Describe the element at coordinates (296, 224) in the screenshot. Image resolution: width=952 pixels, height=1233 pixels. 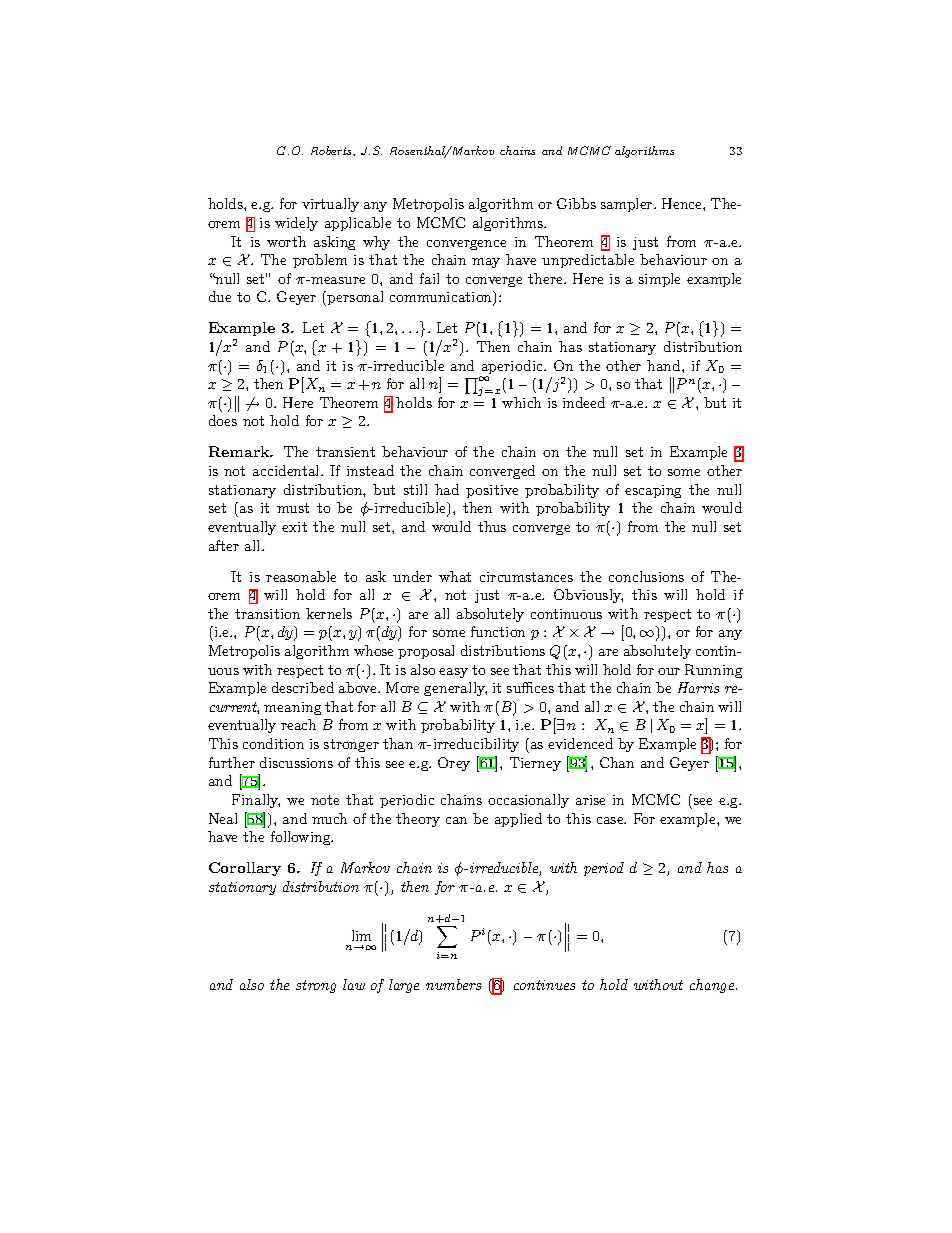
I see `widely` at that location.
